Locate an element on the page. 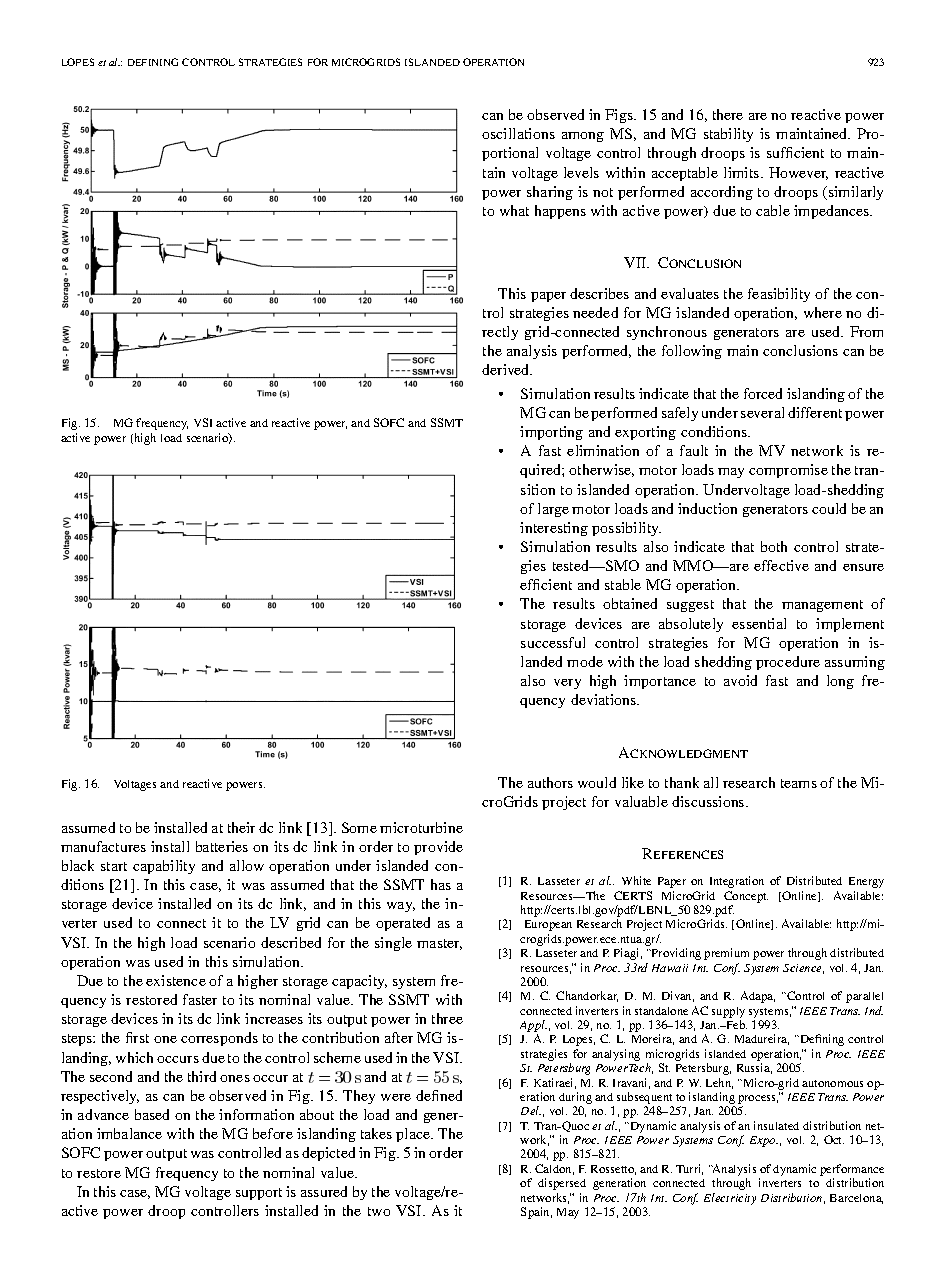 This page has height=1270, width=952. importing is located at coordinates (551, 433).
